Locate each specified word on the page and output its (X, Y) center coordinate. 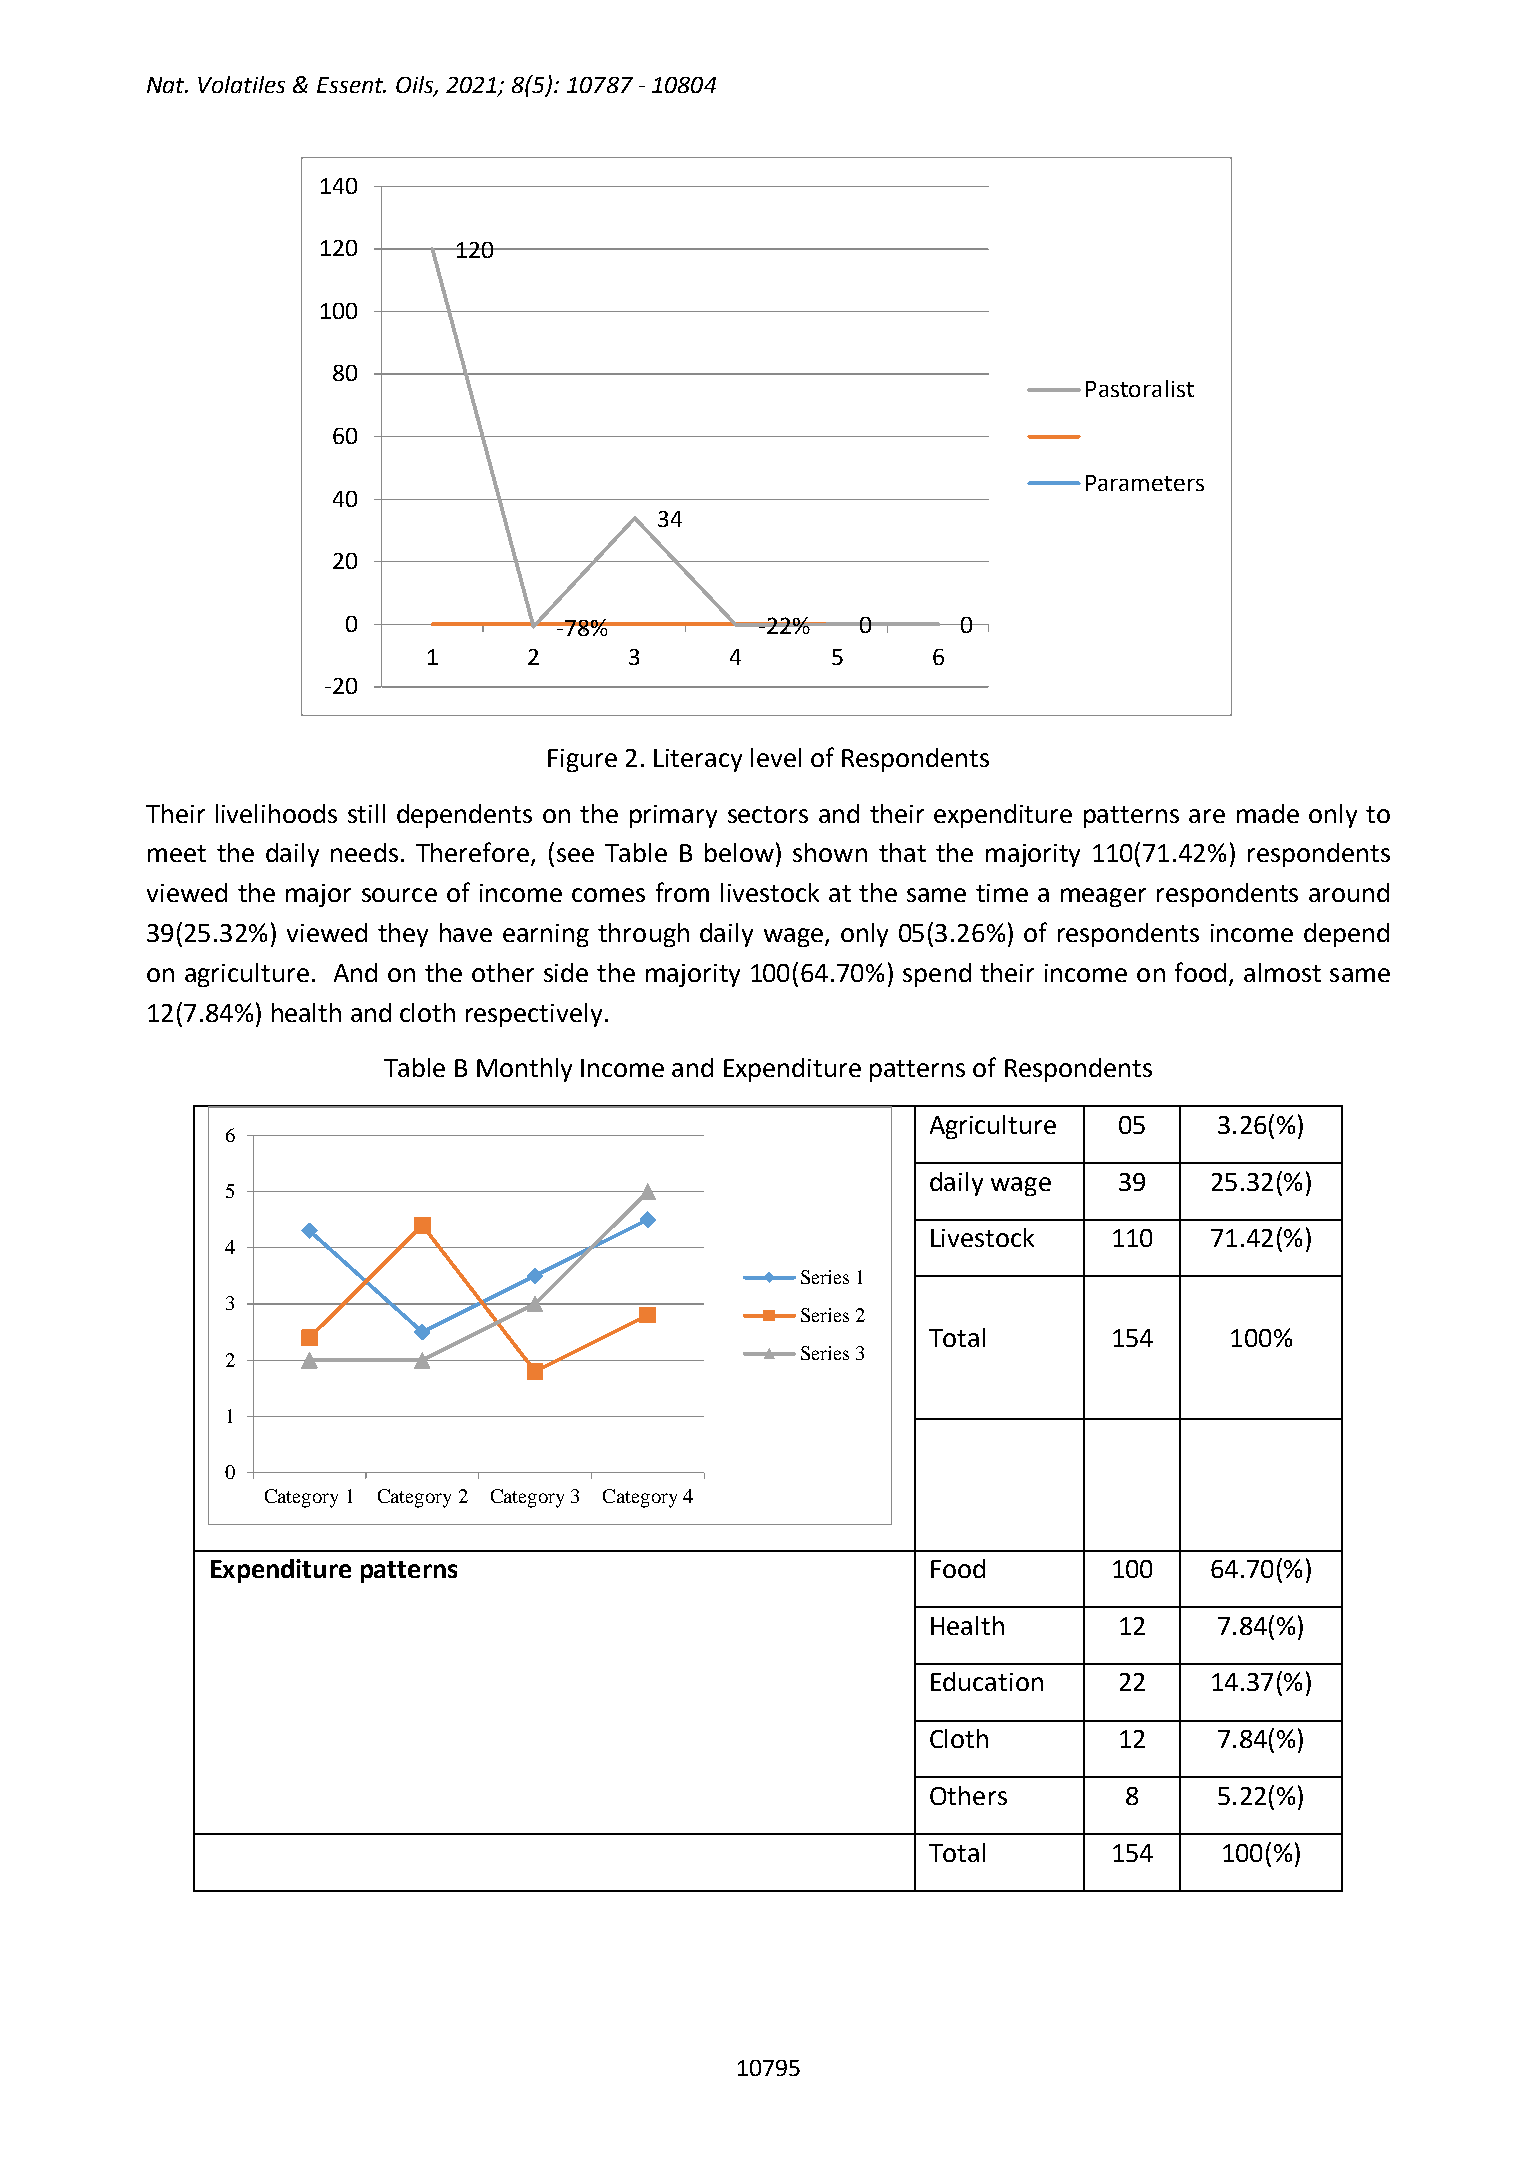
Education (987, 1681)
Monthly (524, 1070)
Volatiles (241, 84)
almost (1282, 972)
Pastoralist (1140, 388)
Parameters (1145, 483)
